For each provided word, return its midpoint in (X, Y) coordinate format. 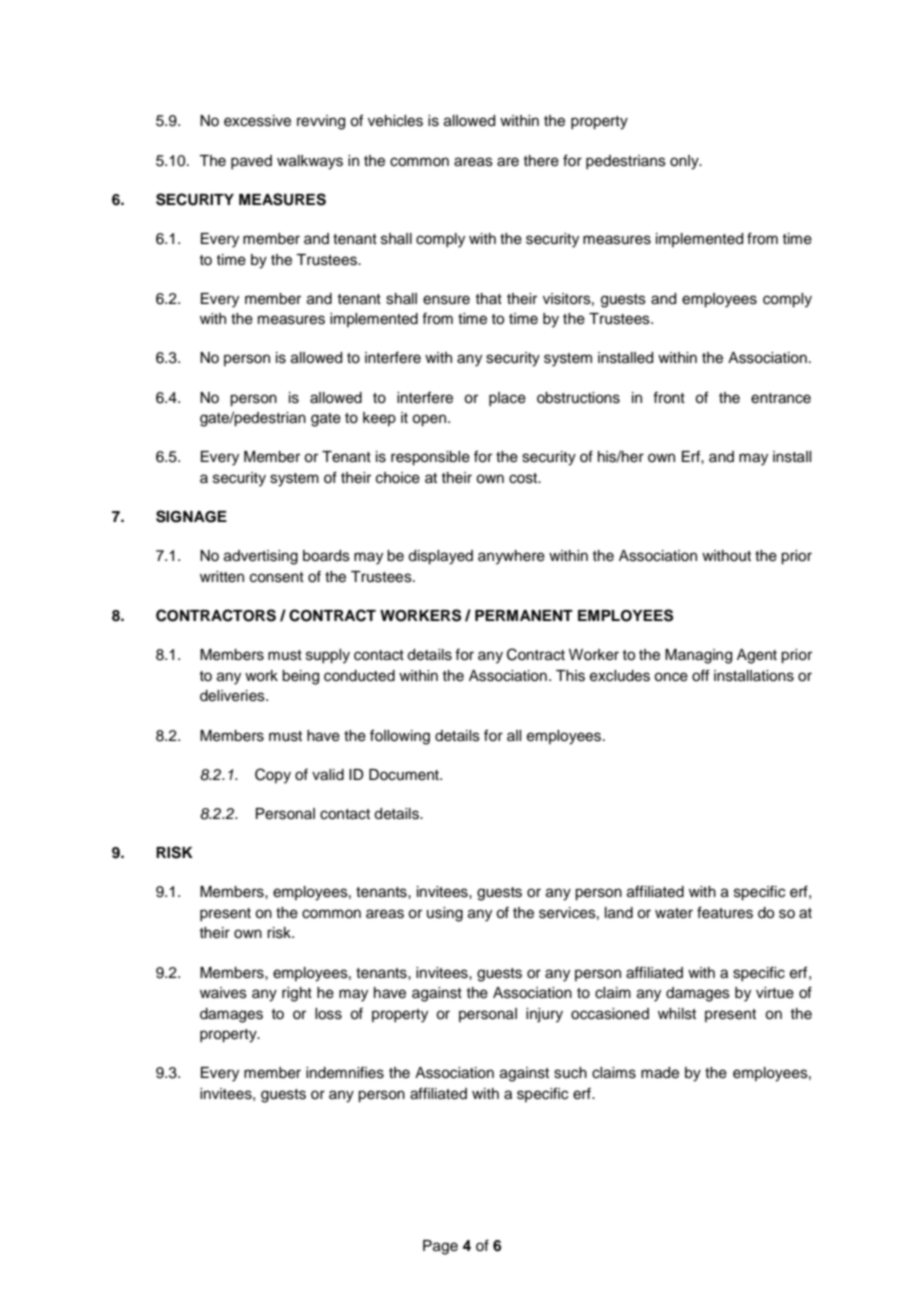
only (685, 162)
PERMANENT (524, 615)
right (297, 994)
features (725, 912)
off (700, 675)
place (507, 399)
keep (379, 419)
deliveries (233, 696)
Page (440, 1247)
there (541, 161)
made (660, 1073)
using (445, 914)
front (669, 397)
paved (251, 162)
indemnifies (345, 1072)
